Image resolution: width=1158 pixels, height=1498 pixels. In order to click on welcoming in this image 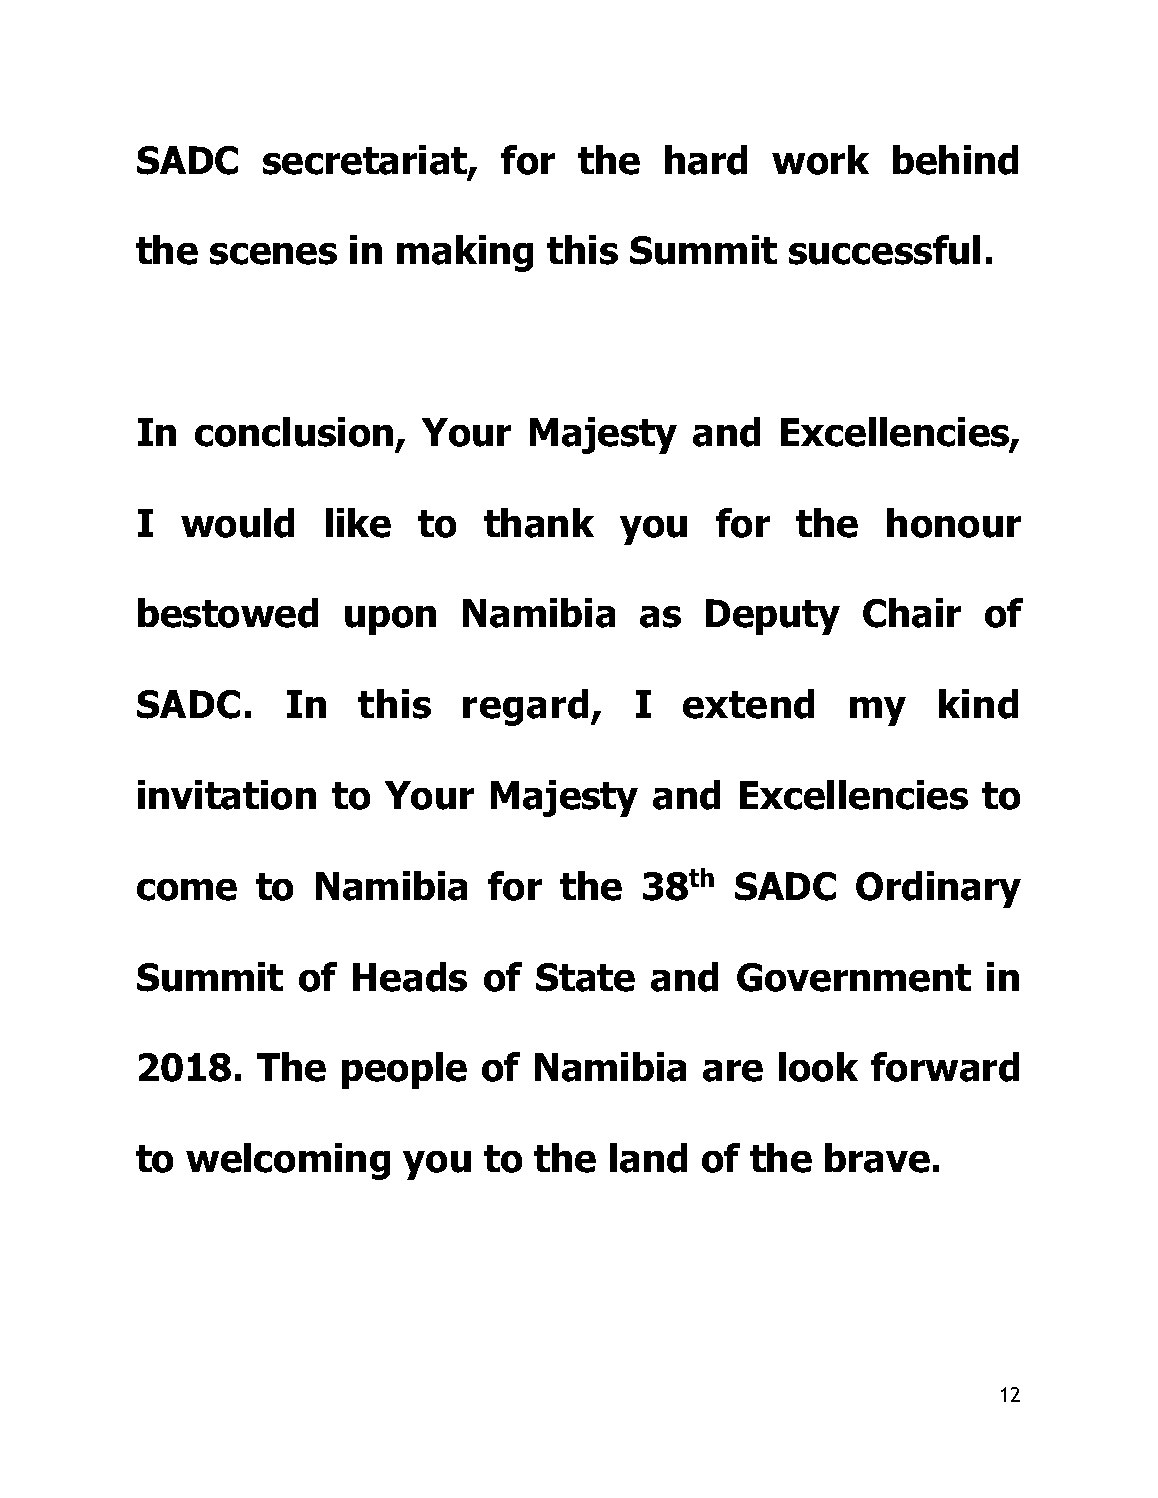, I will do `click(288, 1161)`.
